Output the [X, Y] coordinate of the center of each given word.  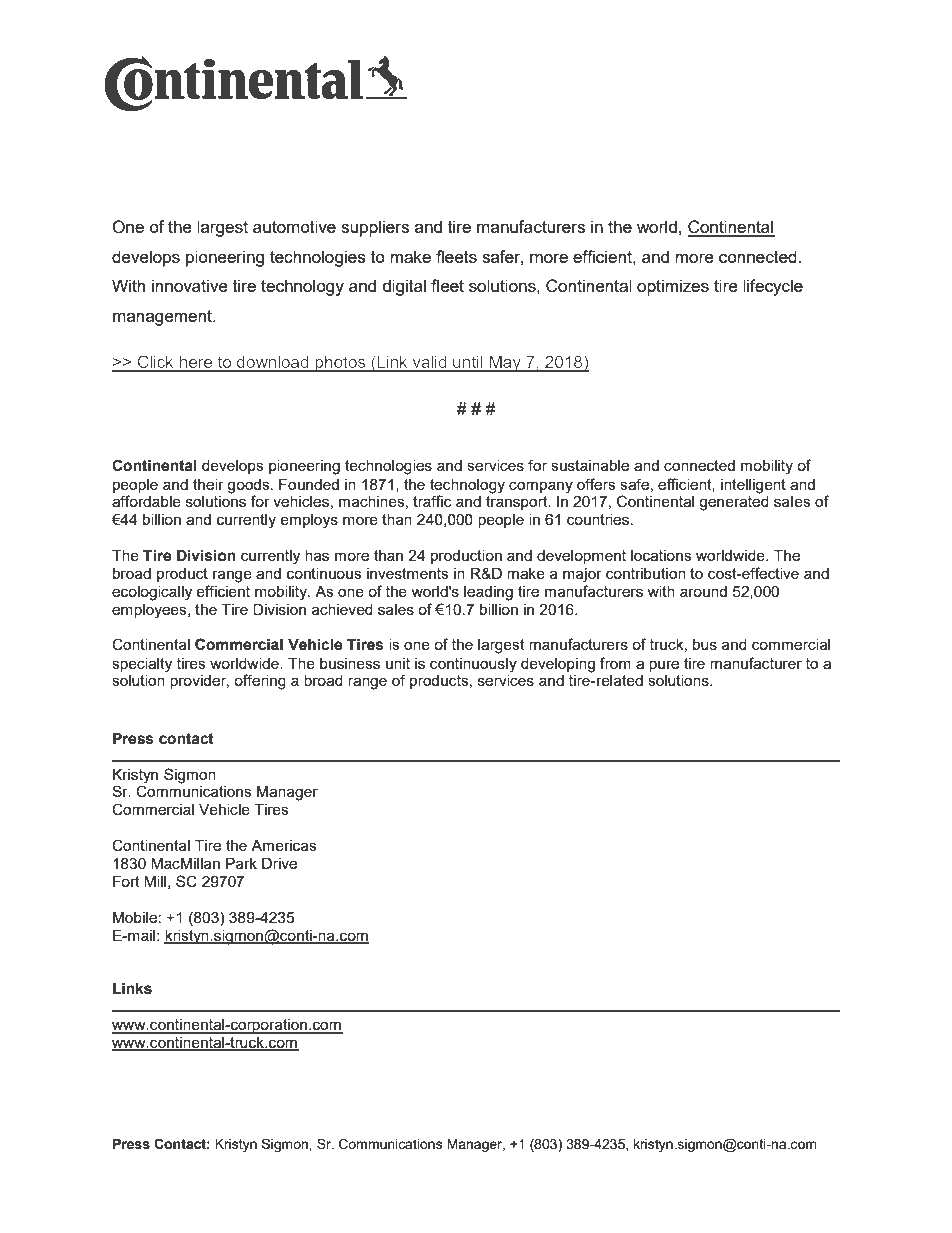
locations [661, 555]
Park [241, 863]
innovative [190, 285]
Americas [284, 845]
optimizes [673, 287]
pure [664, 666]
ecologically [152, 593]
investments [408, 573]
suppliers [375, 228]
